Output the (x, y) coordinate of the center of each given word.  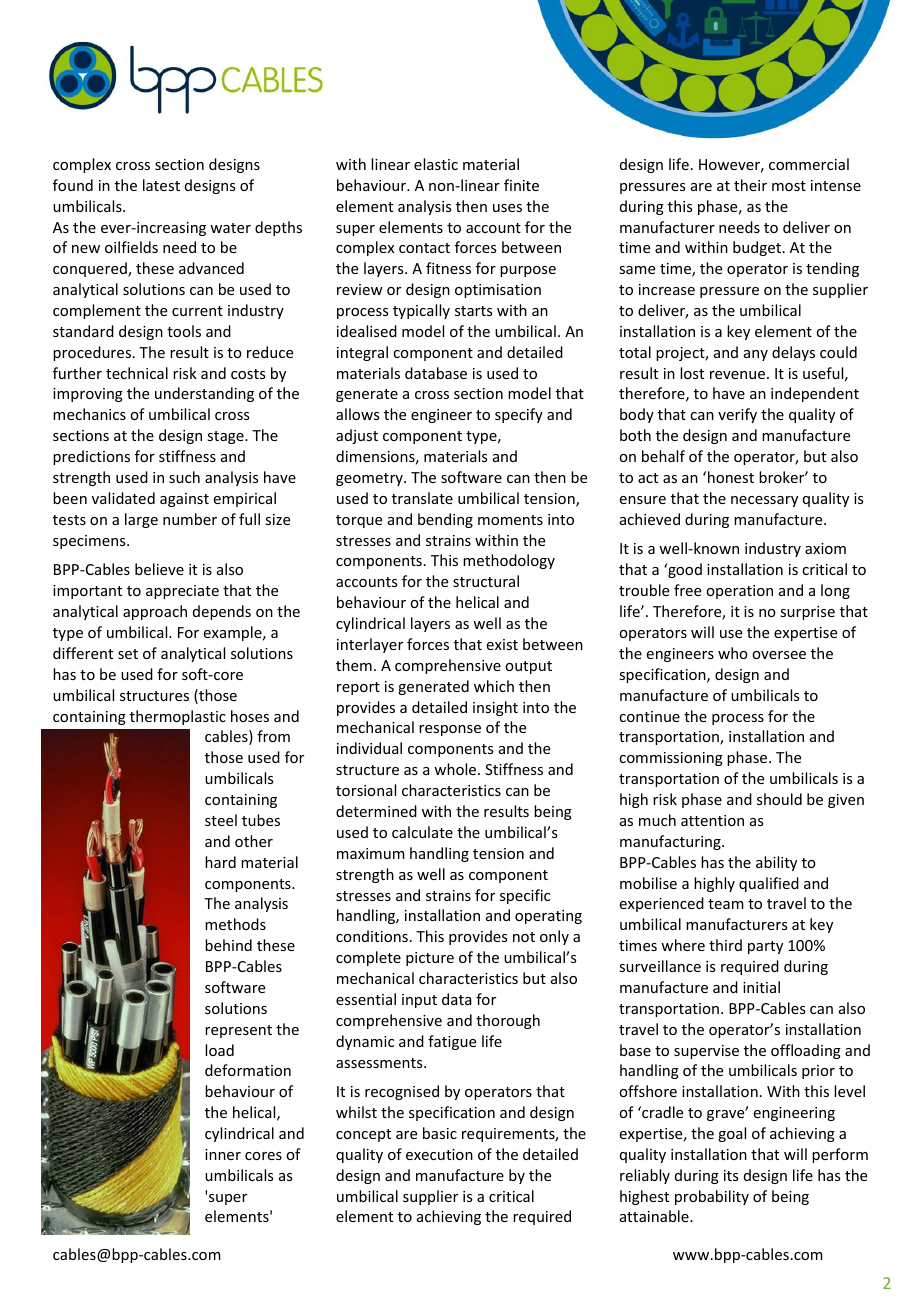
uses (507, 208)
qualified (769, 884)
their (750, 185)
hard (220, 862)
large (141, 520)
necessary (764, 501)
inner (223, 1154)
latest (161, 185)
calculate (422, 832)
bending (445, 520)
